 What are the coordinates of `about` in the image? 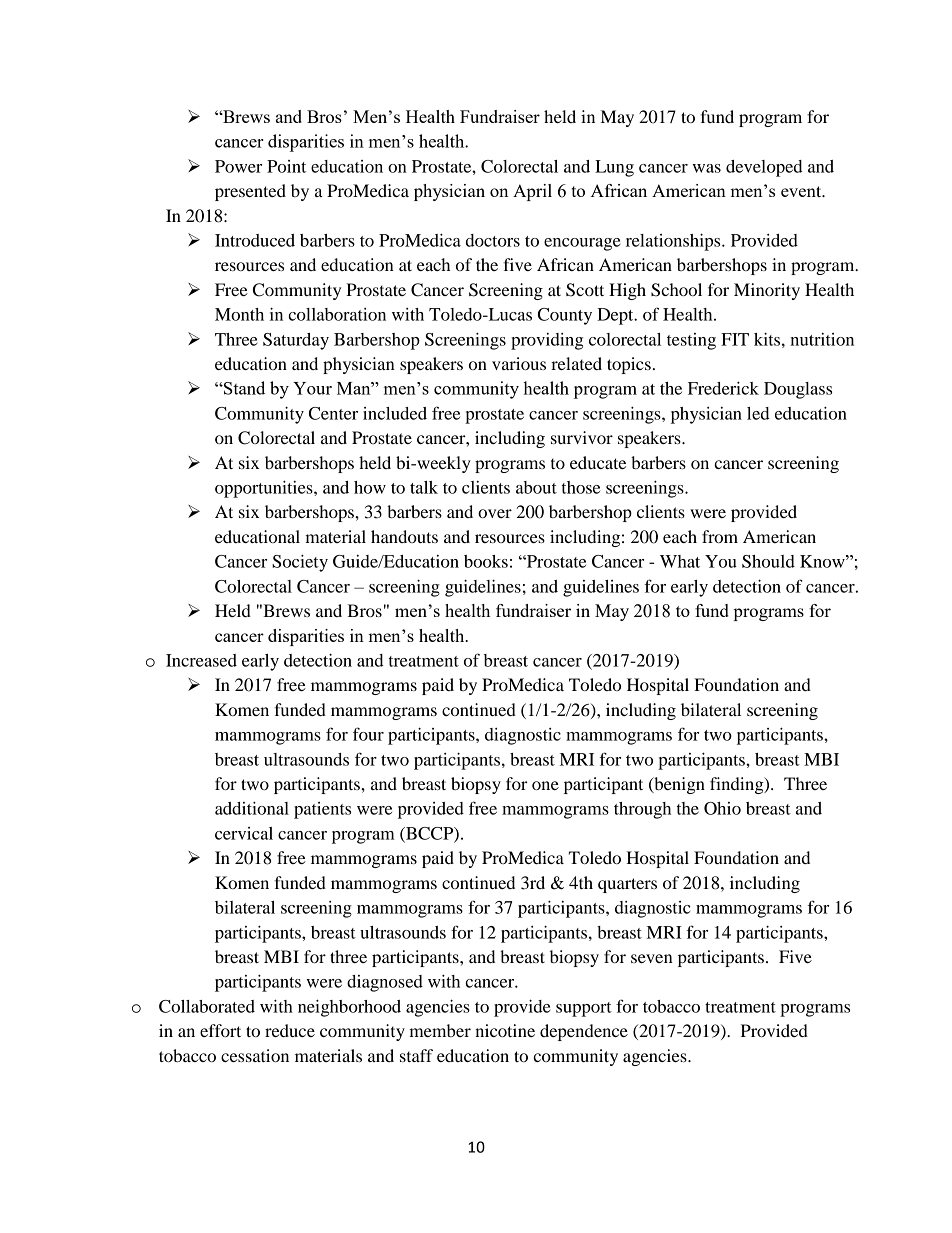 It's located at (536, 487).
